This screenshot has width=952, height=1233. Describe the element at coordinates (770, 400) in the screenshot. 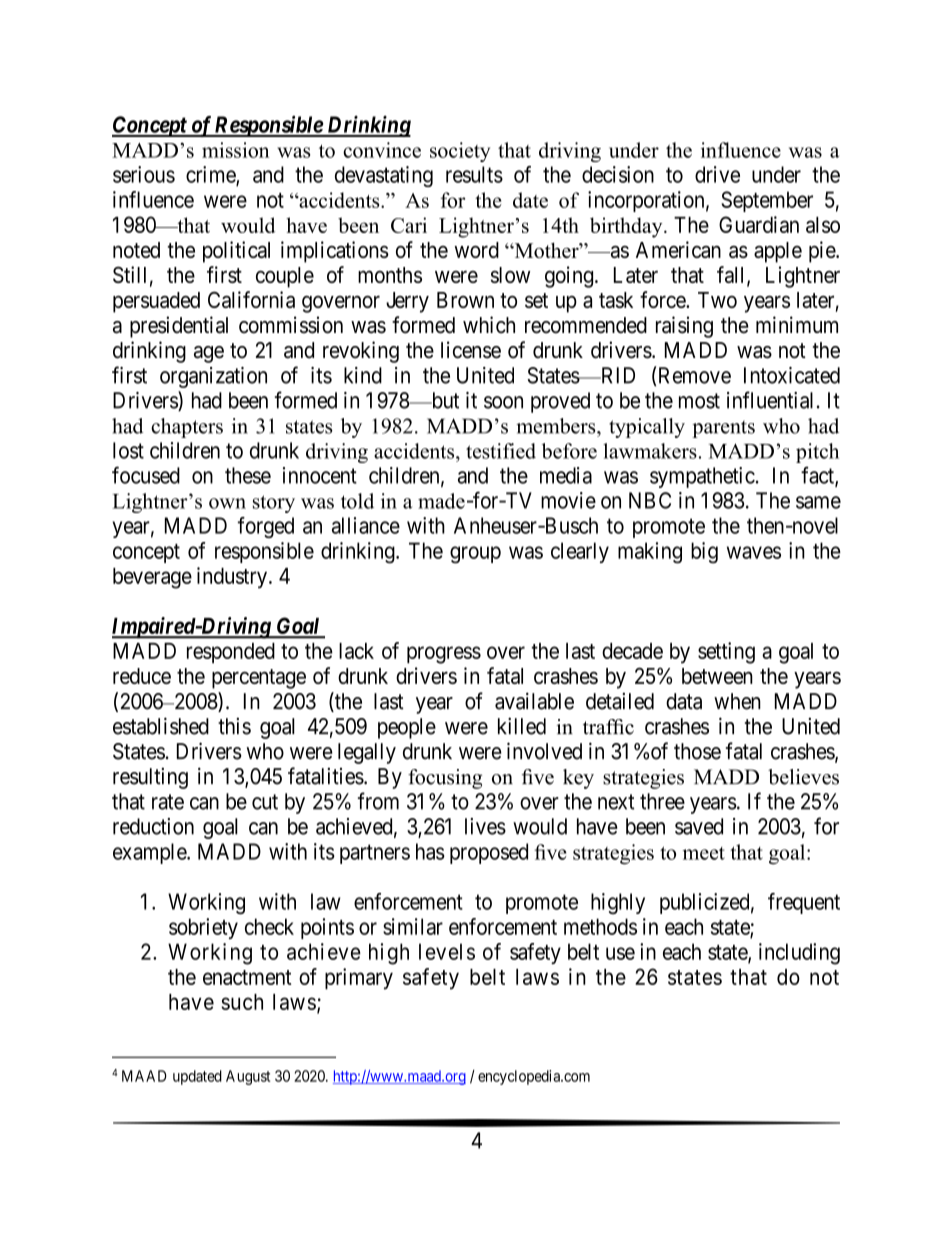

I see `influential` at that location.
